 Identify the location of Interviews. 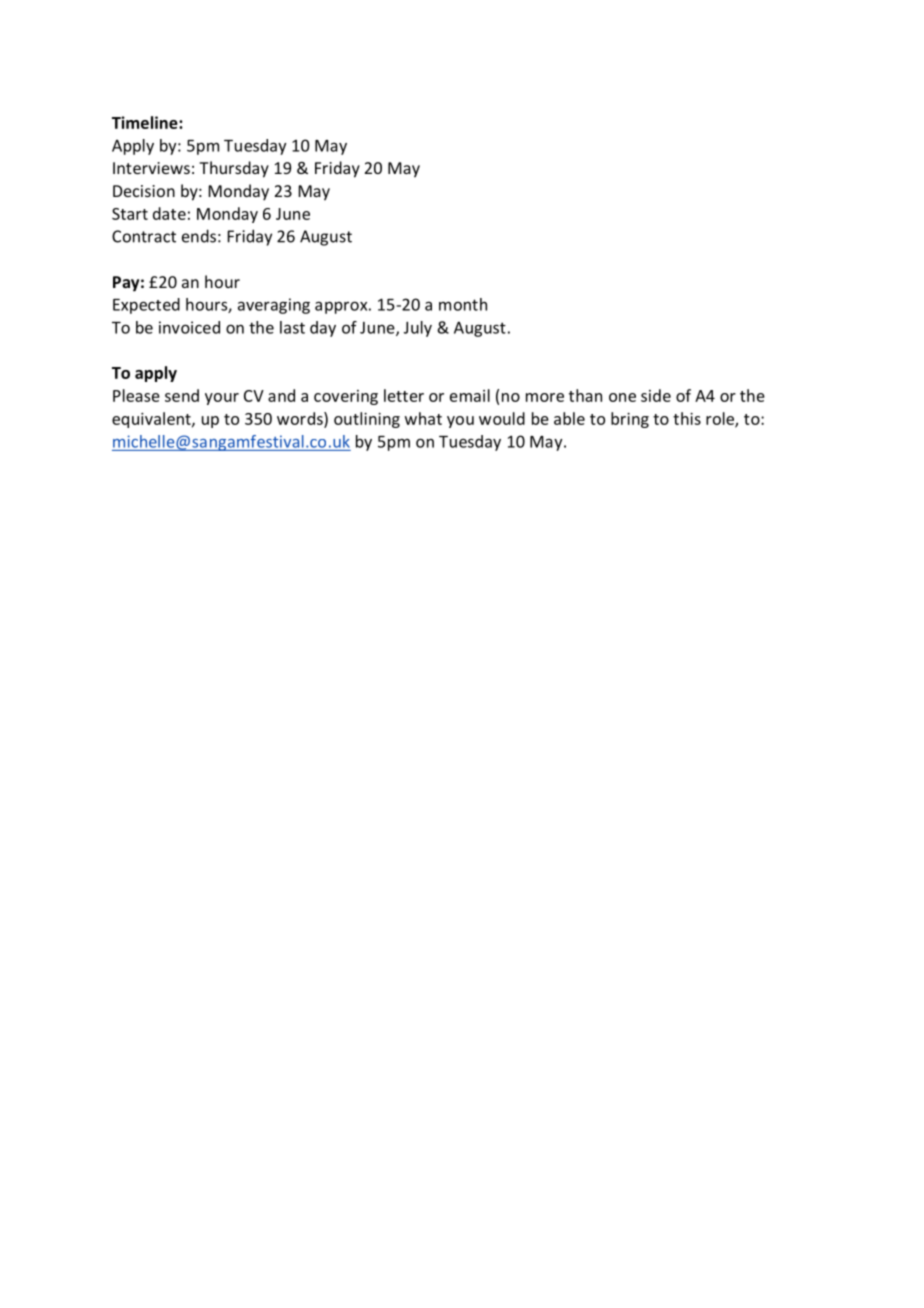
(151, 168).
